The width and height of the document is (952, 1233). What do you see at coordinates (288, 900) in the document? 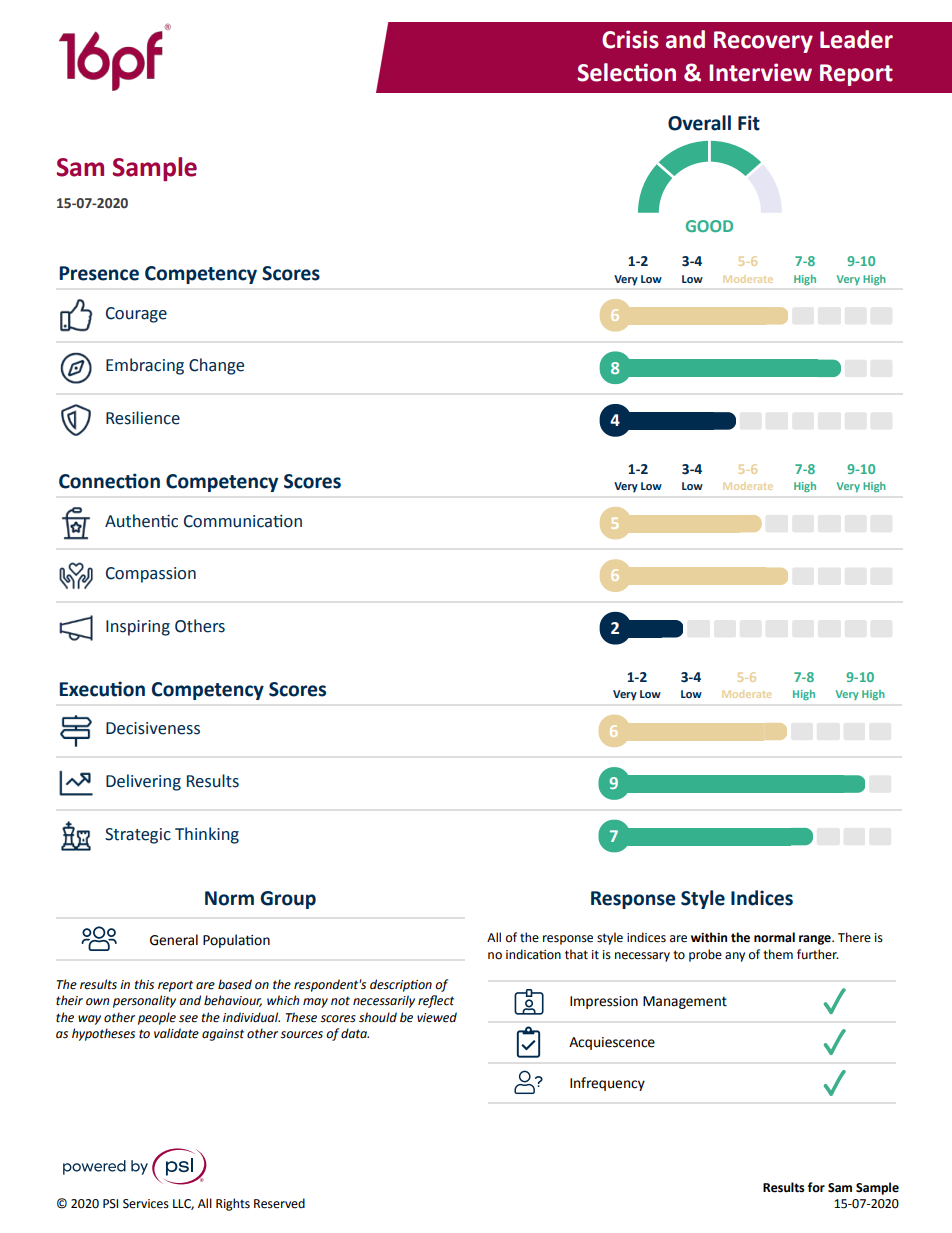
I see `Group` at bounding box center [288, 900].
